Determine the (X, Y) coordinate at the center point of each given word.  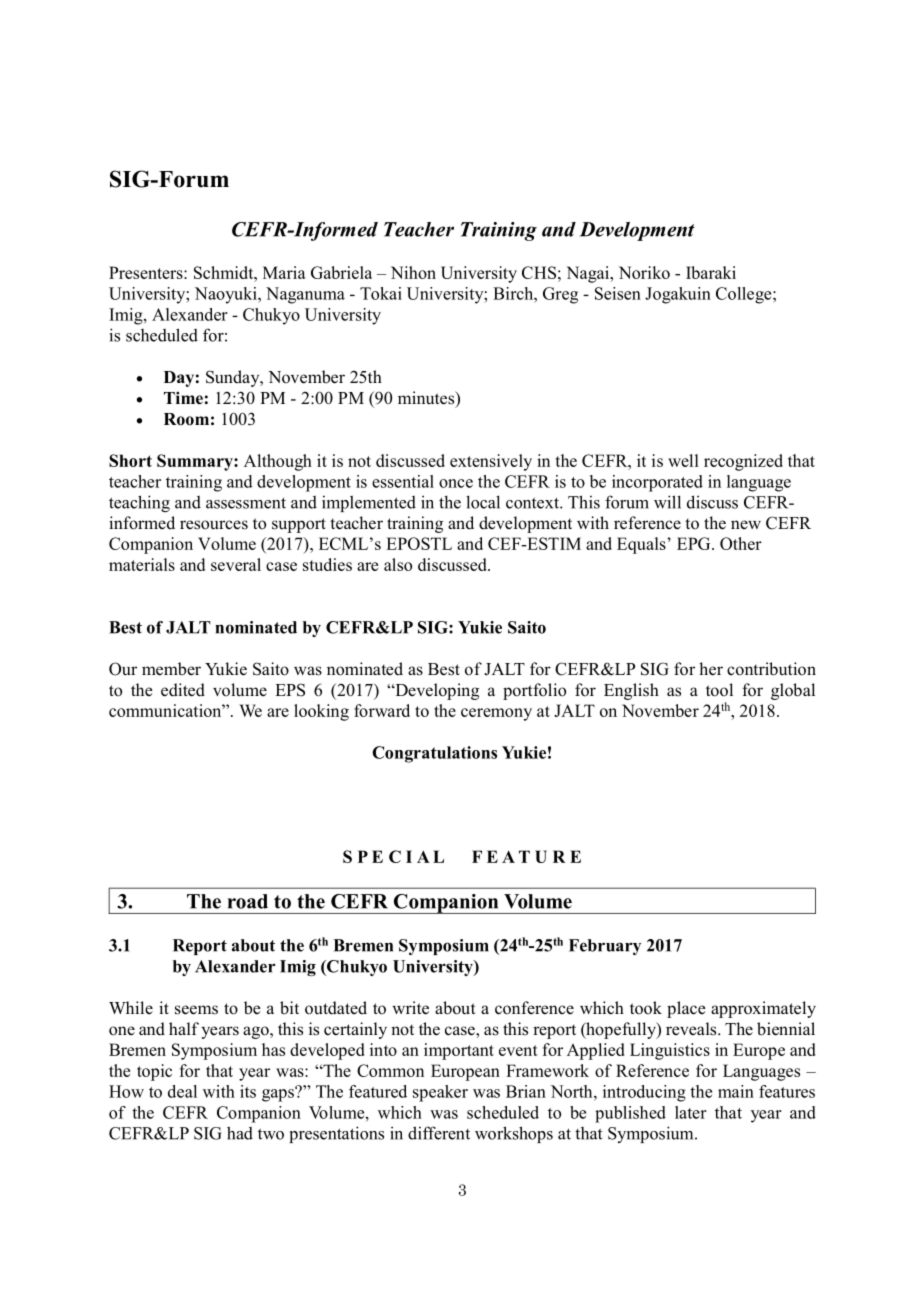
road (247, 901)
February (605, 947)
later (691, 1112)
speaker (440, 1093)
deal (182, 1091)
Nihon (413, 272)
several (236, 564)
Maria (284, 272)
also (398, 564)
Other (741, 543)
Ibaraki (711, 272)
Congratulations (434, 754)
